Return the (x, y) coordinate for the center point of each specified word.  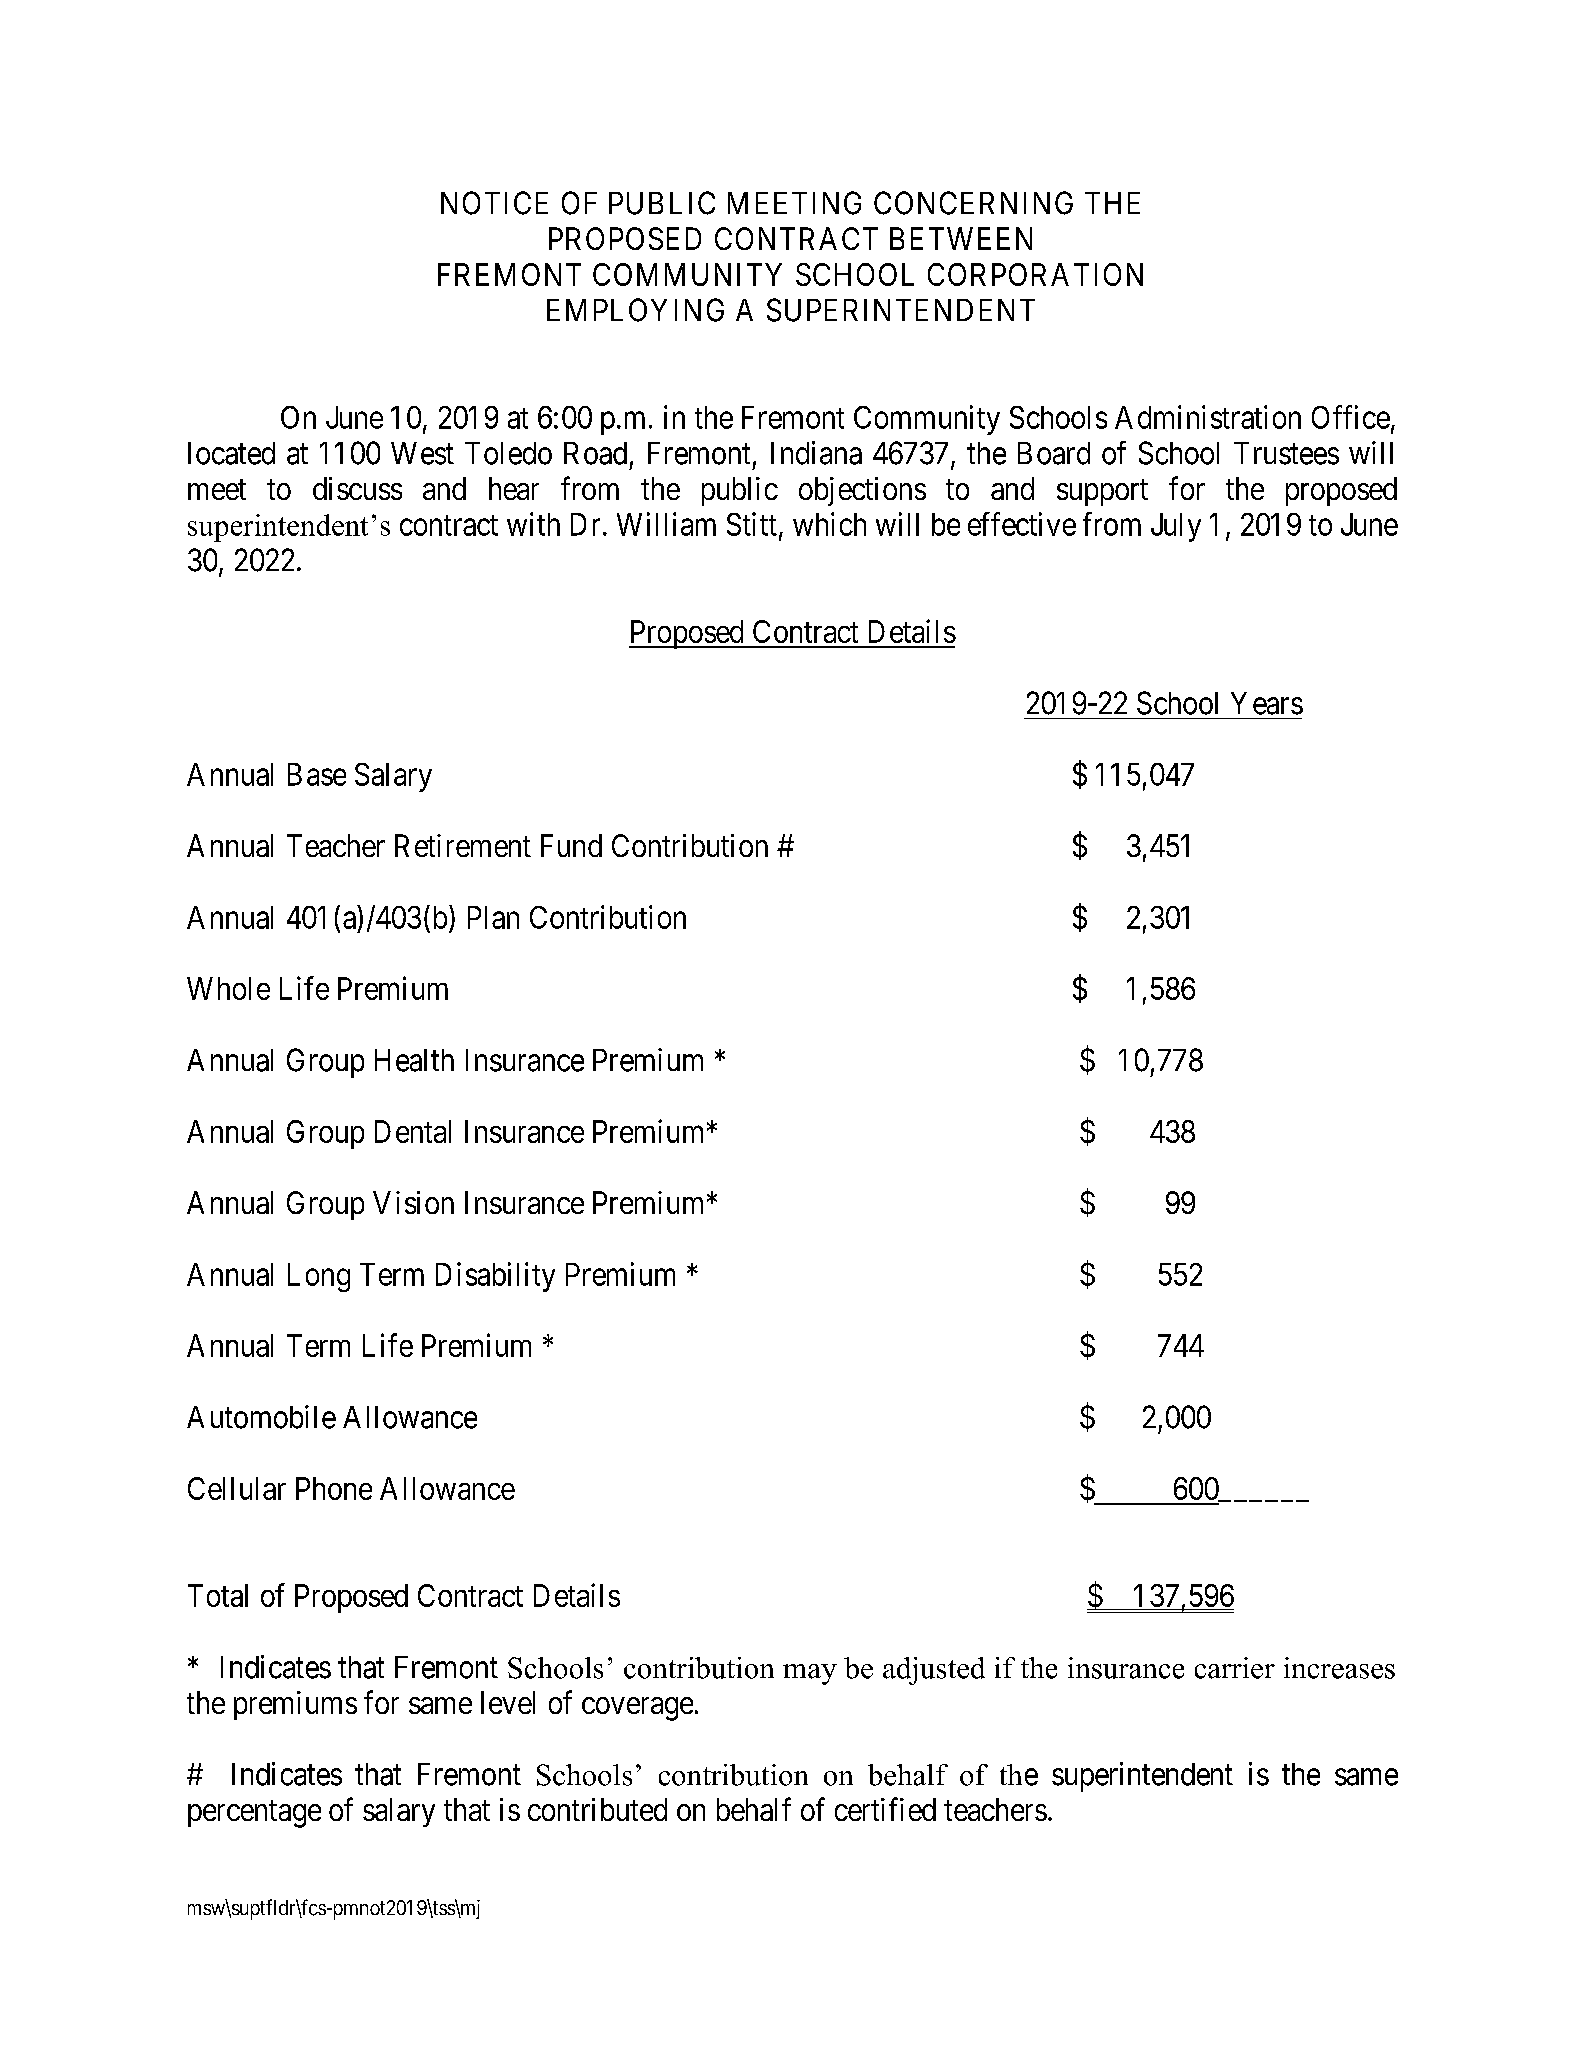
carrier (1235, 1668)
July (1176, 527)
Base (317, 774)
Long (319, 1277)
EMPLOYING (635, 310)
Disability (495, 1277)
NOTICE (494, 203)
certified (885, 1809)
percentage (254, 1814)
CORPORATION (1035, 274)
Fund (571, 845)
